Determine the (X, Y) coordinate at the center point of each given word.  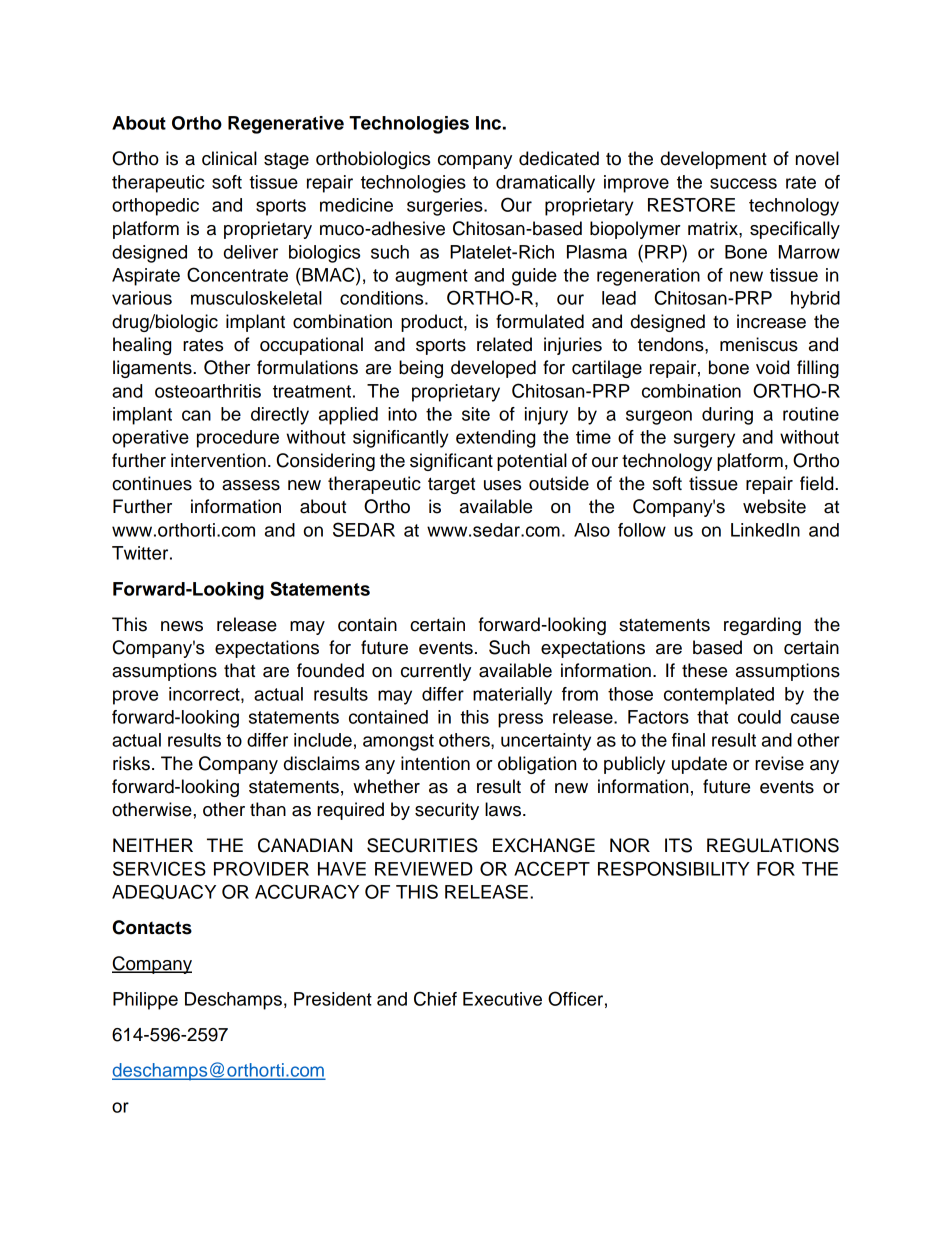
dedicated (559, 158)
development (714, 160)
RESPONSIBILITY (674, 868)
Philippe (145, 1001)
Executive (502, 999)
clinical (229, 158)
